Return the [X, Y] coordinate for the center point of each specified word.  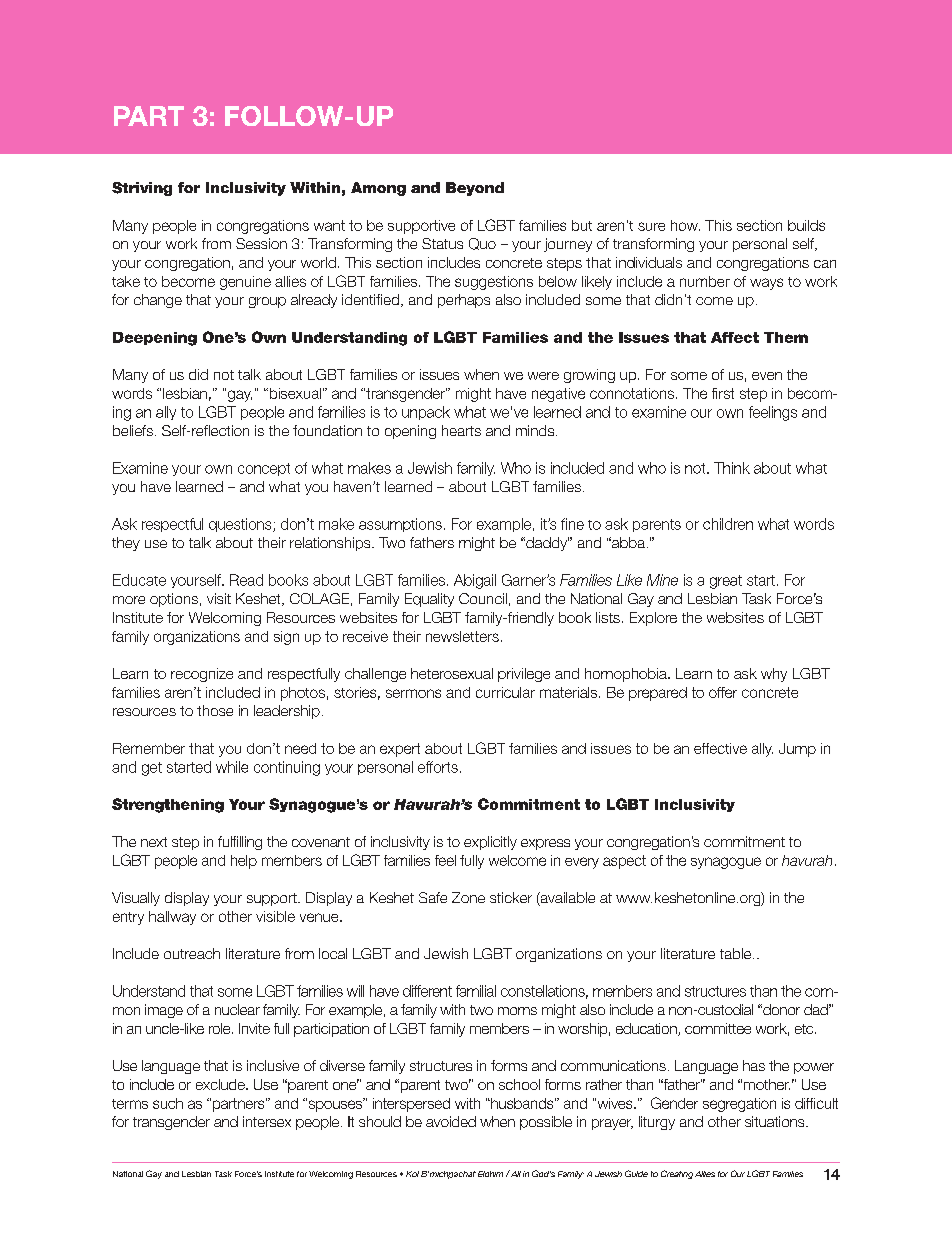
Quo [482, 244]
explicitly [490, 843]
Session [261, 243]
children [728, 524]
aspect [624, 862]
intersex [267, 1121]
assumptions [400, 525]
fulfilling [240, 843]
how [685, 225]
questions [241, 525]
